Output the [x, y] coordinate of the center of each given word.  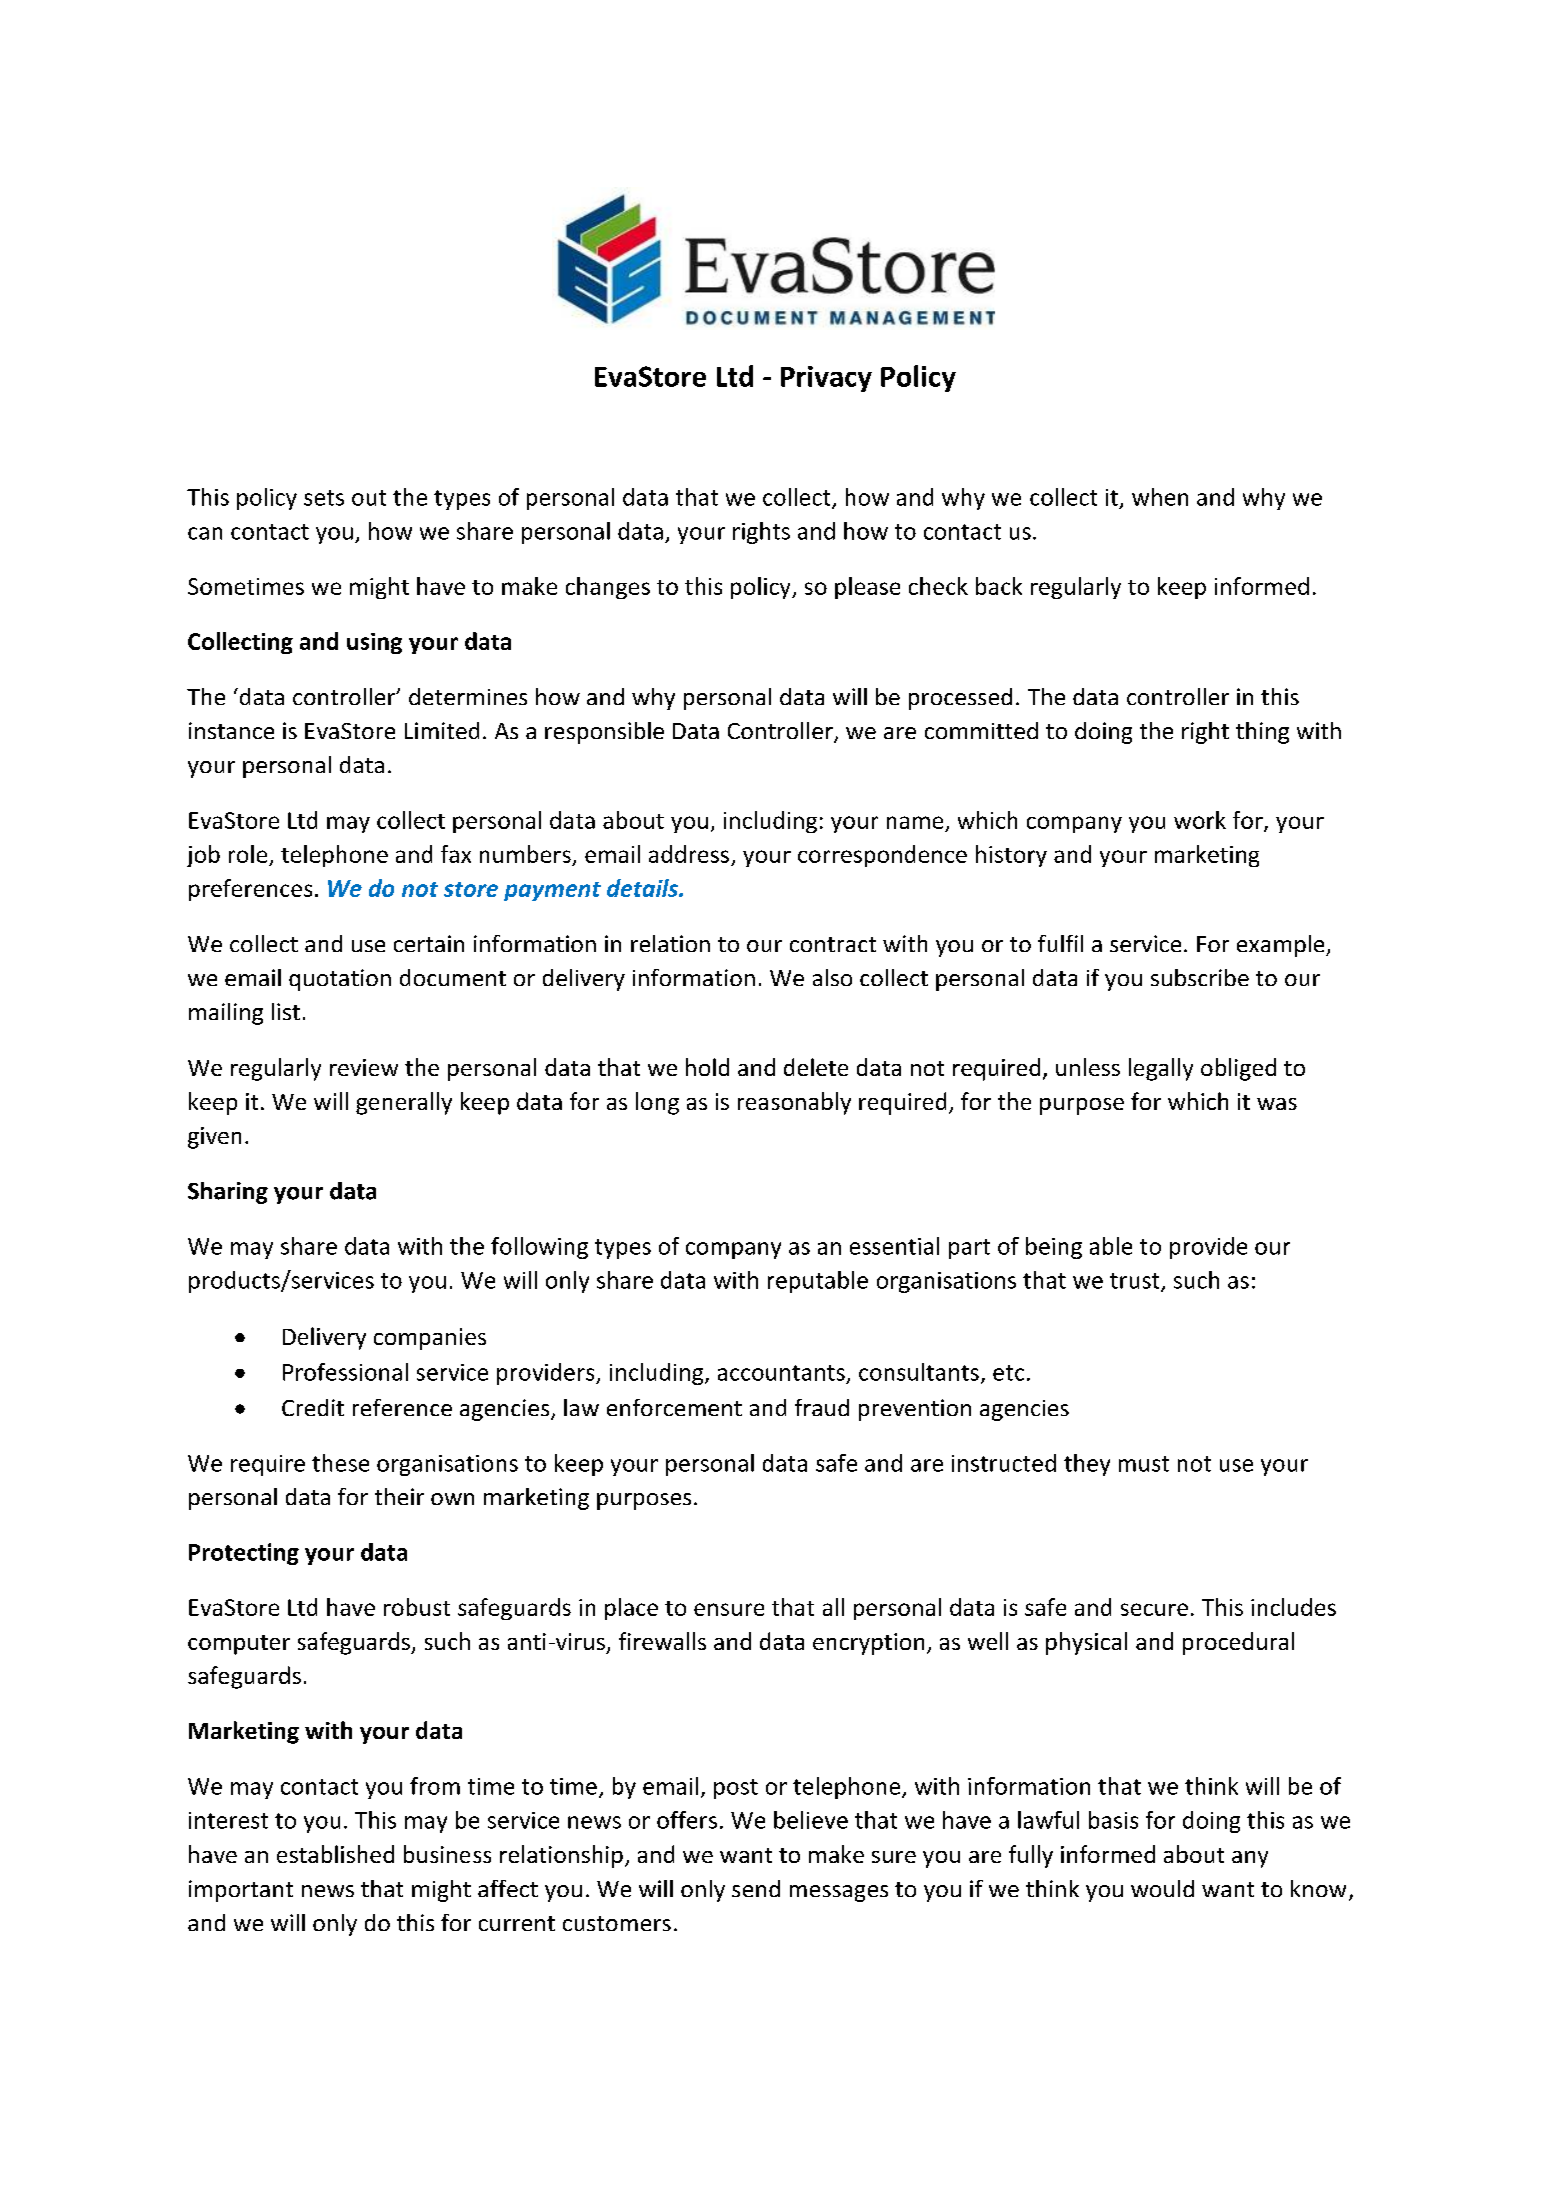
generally [404, 1103]
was [1277, 1104]
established [335, 1854]
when [1160, 497]
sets [324, 498]
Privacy [826, 379]
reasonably [794, 1103]
